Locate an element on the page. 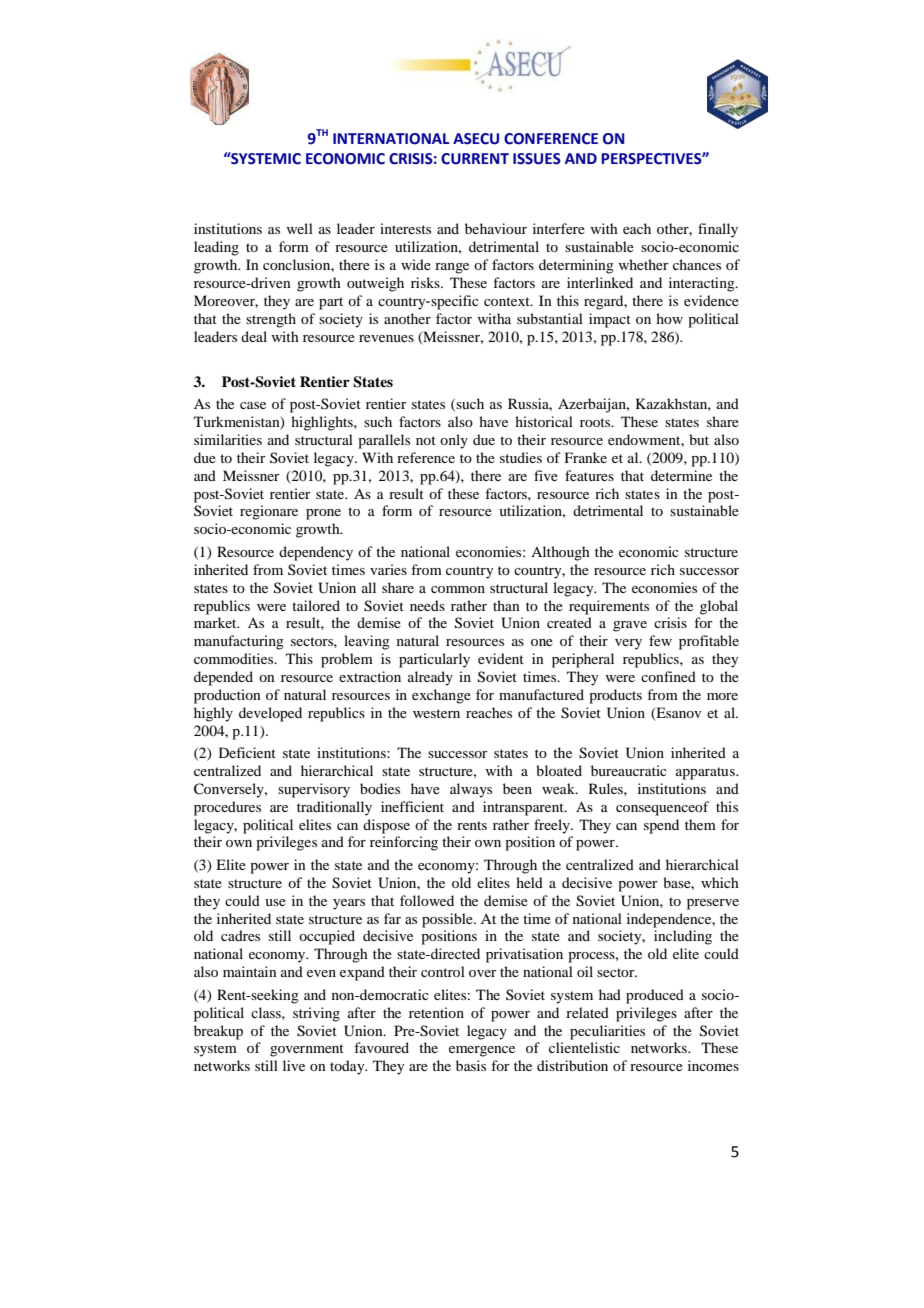 This page has width=924, height=1308. finally is located at coordinates (718, 230).
